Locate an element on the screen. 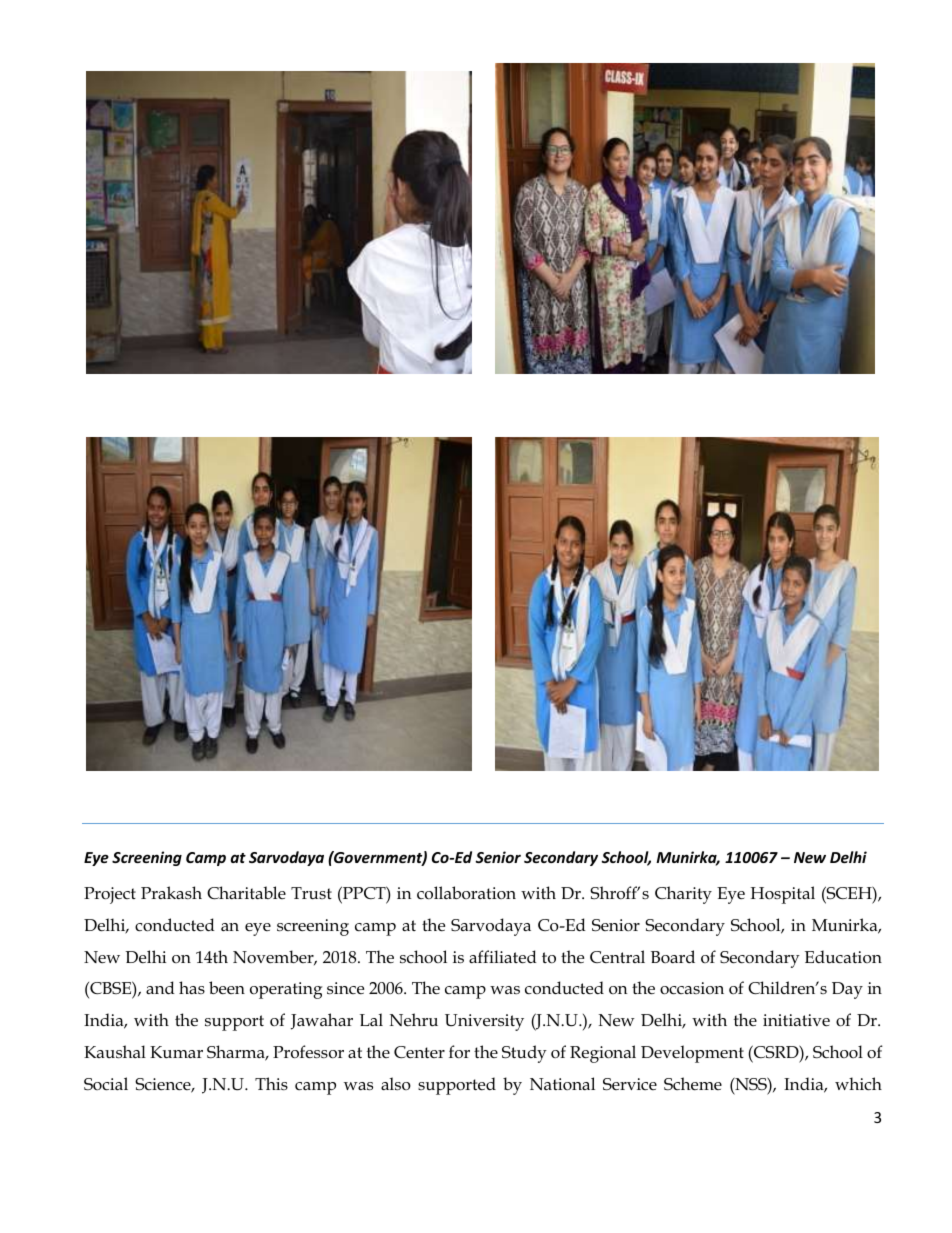 This screenshot has width=952, height=1233. since is located at coordinates (345, 988).
